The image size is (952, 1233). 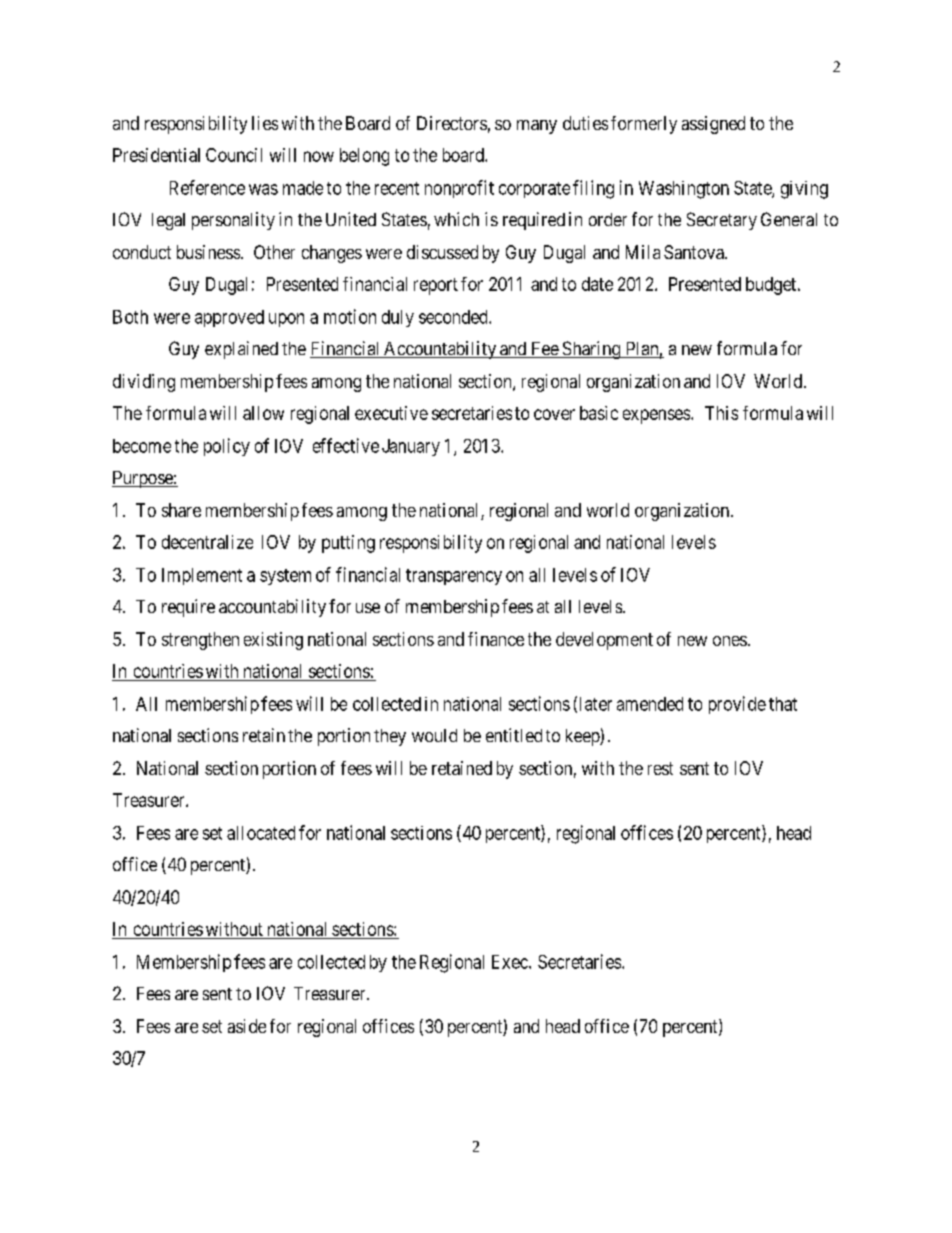 I want to click on assigned, so click(x=713, y=125).
